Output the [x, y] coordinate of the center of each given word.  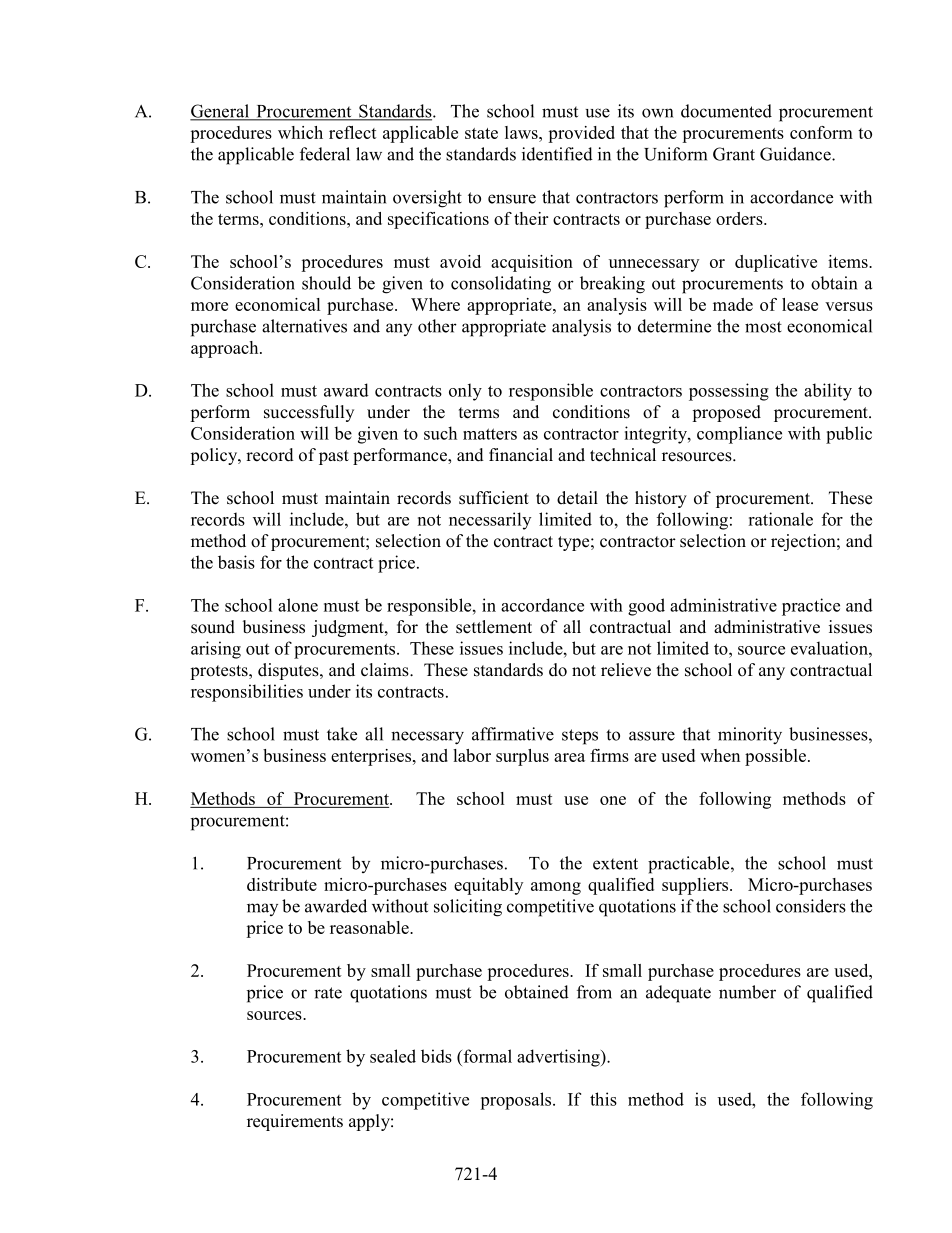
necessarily [490, 521]
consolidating [501, 285]
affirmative [513, 734]
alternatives [304, 326]
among [556, 888]
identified [557, 154]
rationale [780, 519]
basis [236, 562]
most [763, 327]
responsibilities [247, 693]
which [300, 132]
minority [750, 736]
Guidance [796, 154]
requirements [295, 1122]
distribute [282, 884]
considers [811, 906]
